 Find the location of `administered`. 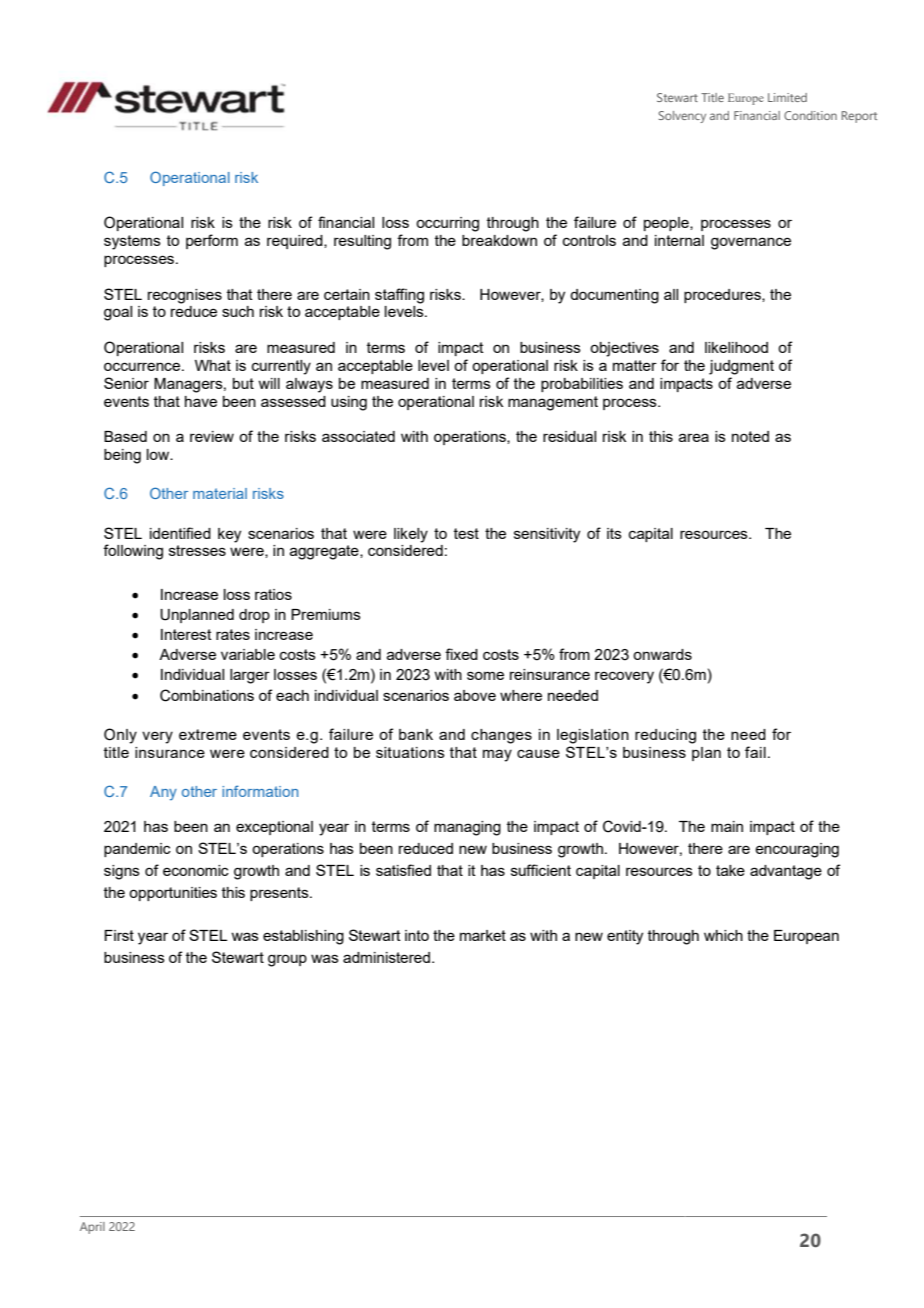

administered is located at coordinates (386, 957).
